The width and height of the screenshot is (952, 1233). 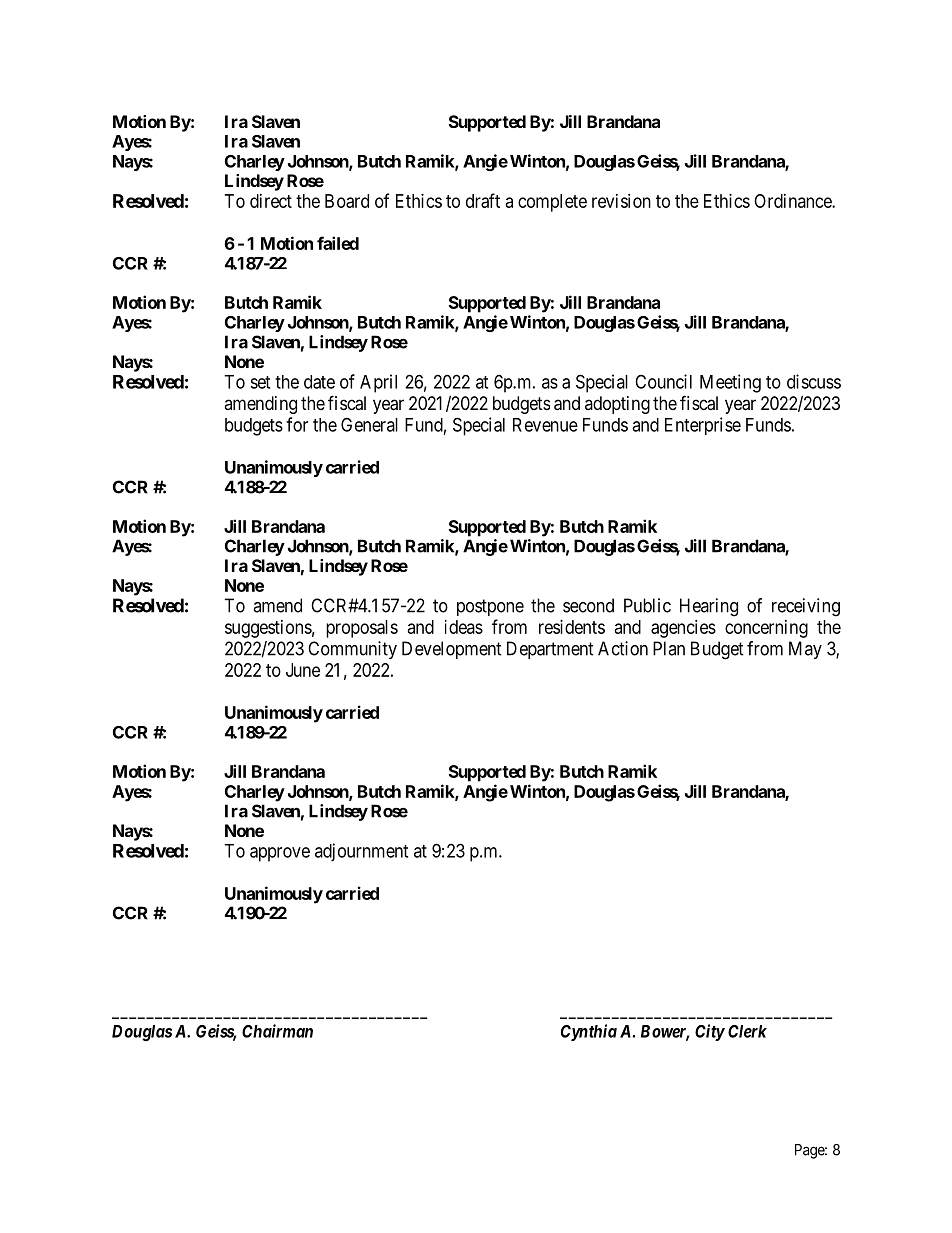 I want to click on Ordinance, so click(x=793, y=201).
